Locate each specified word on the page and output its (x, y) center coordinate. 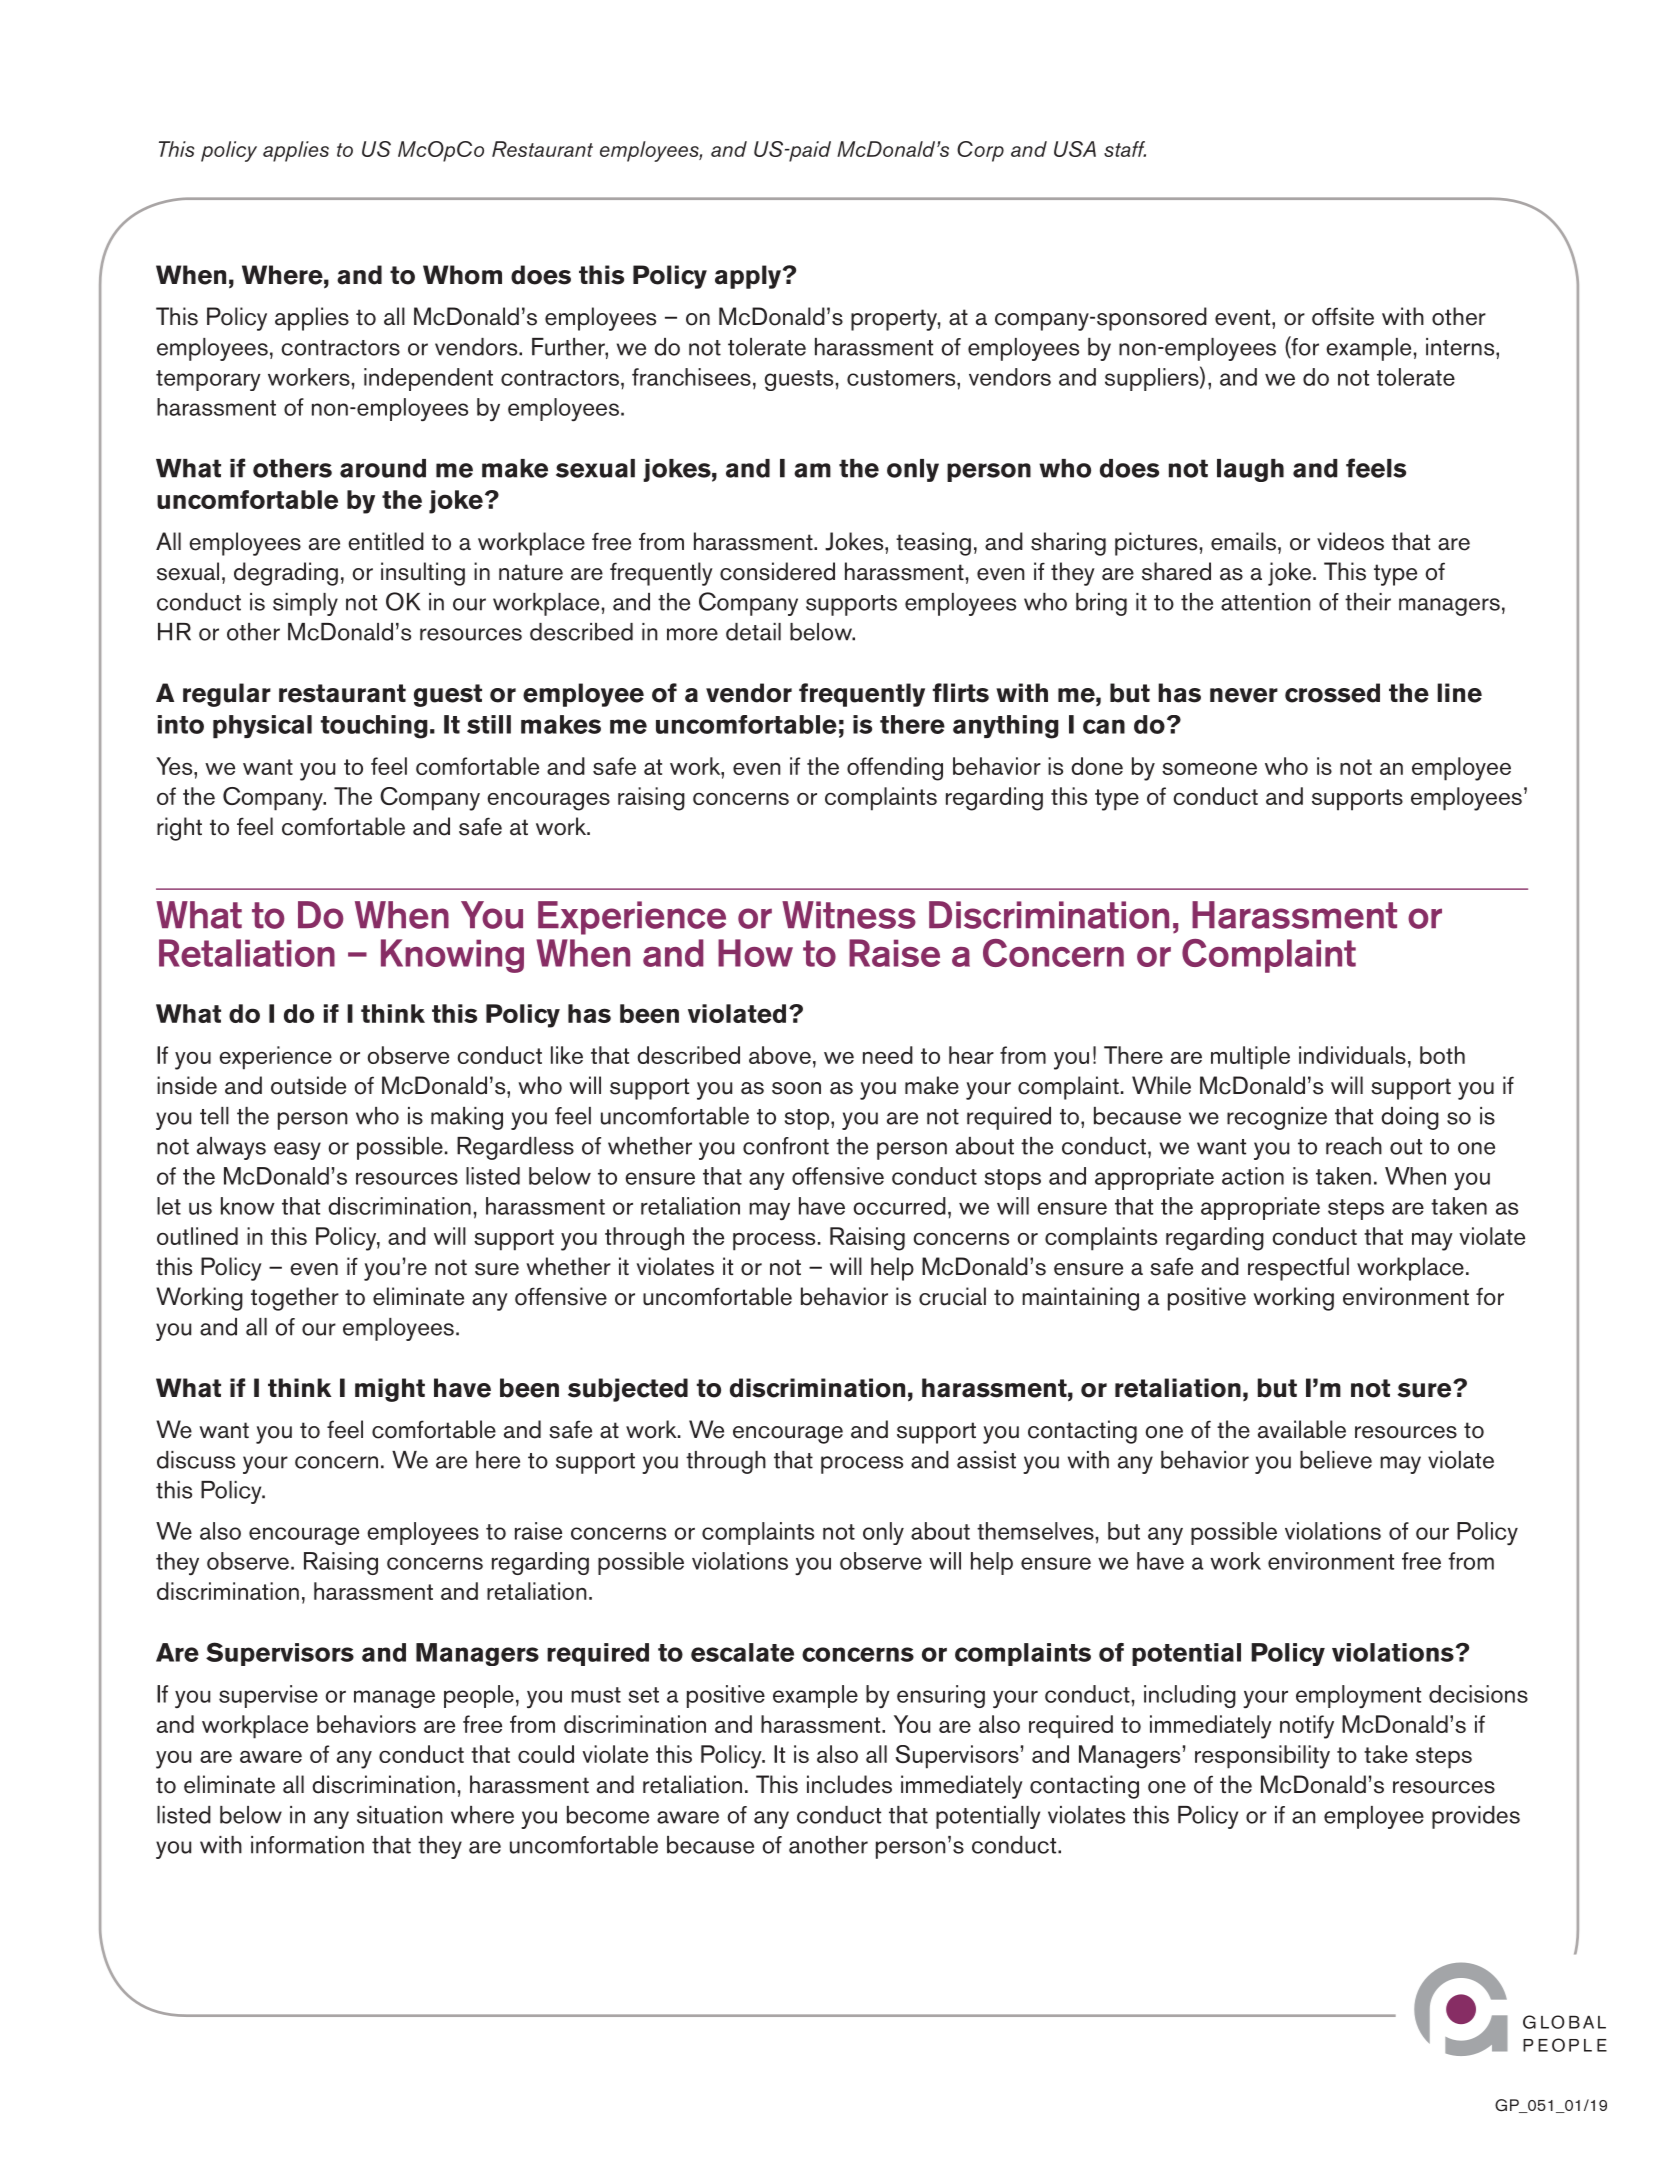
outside (308, 1085)
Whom (462, 275)
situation (399, 1815)
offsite (1343, 316)
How (755, 953)
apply (749, 277)
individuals (1352, 1055)
